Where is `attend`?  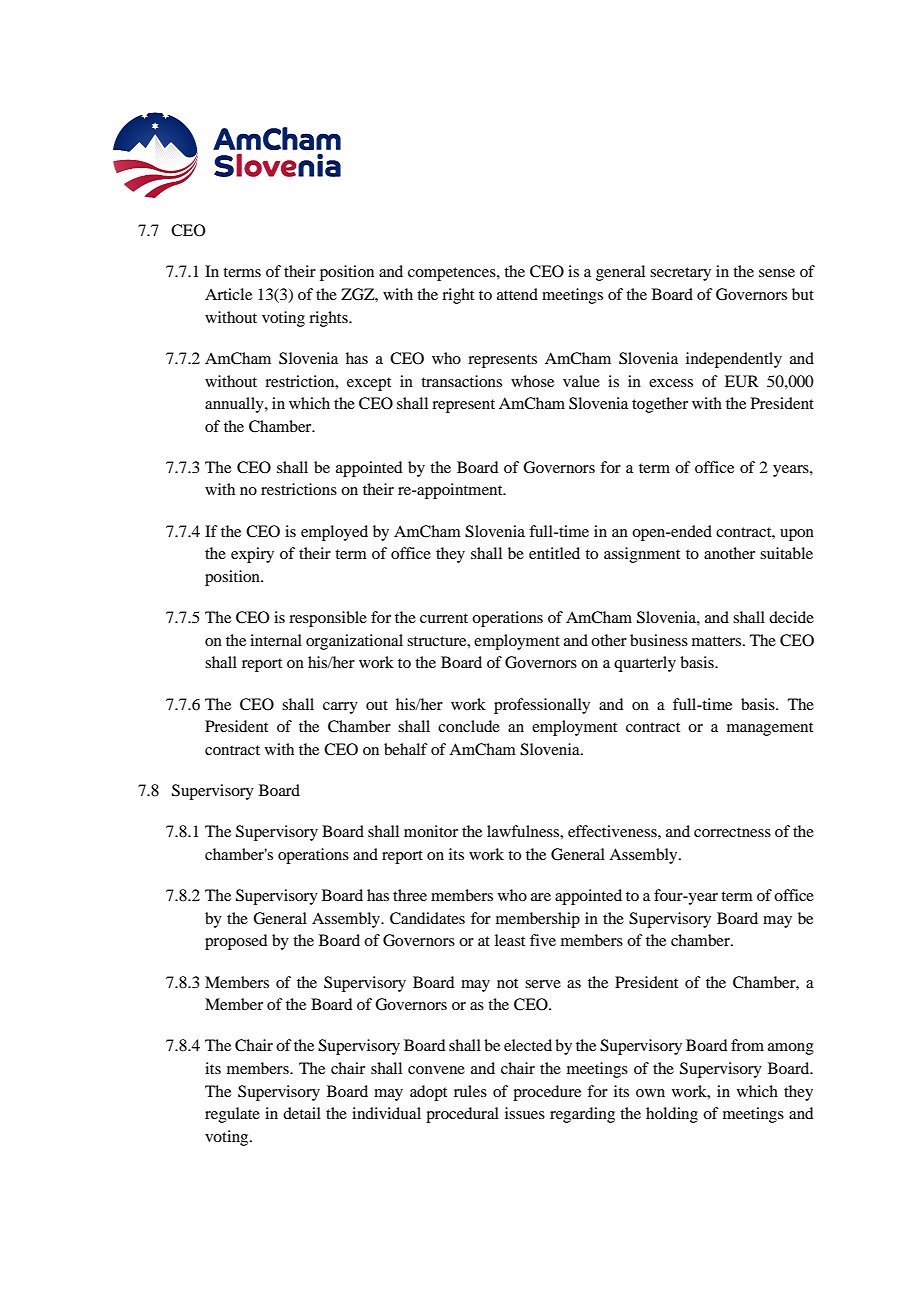 attend is located at coordinates (517, 294).
